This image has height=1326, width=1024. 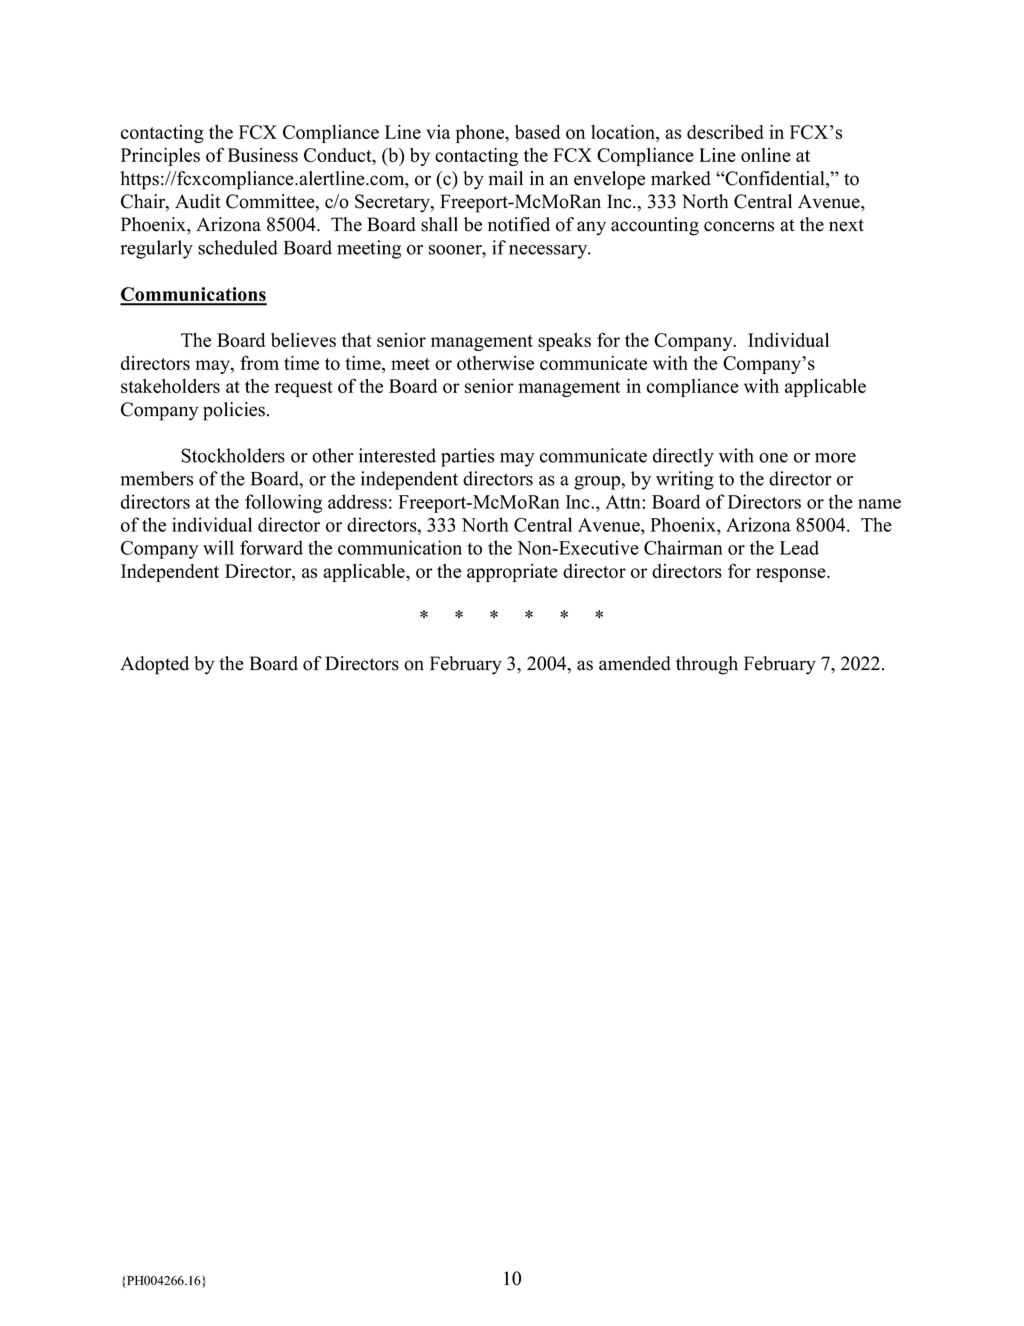 I want to click on following, so click(x=283, y=503).
